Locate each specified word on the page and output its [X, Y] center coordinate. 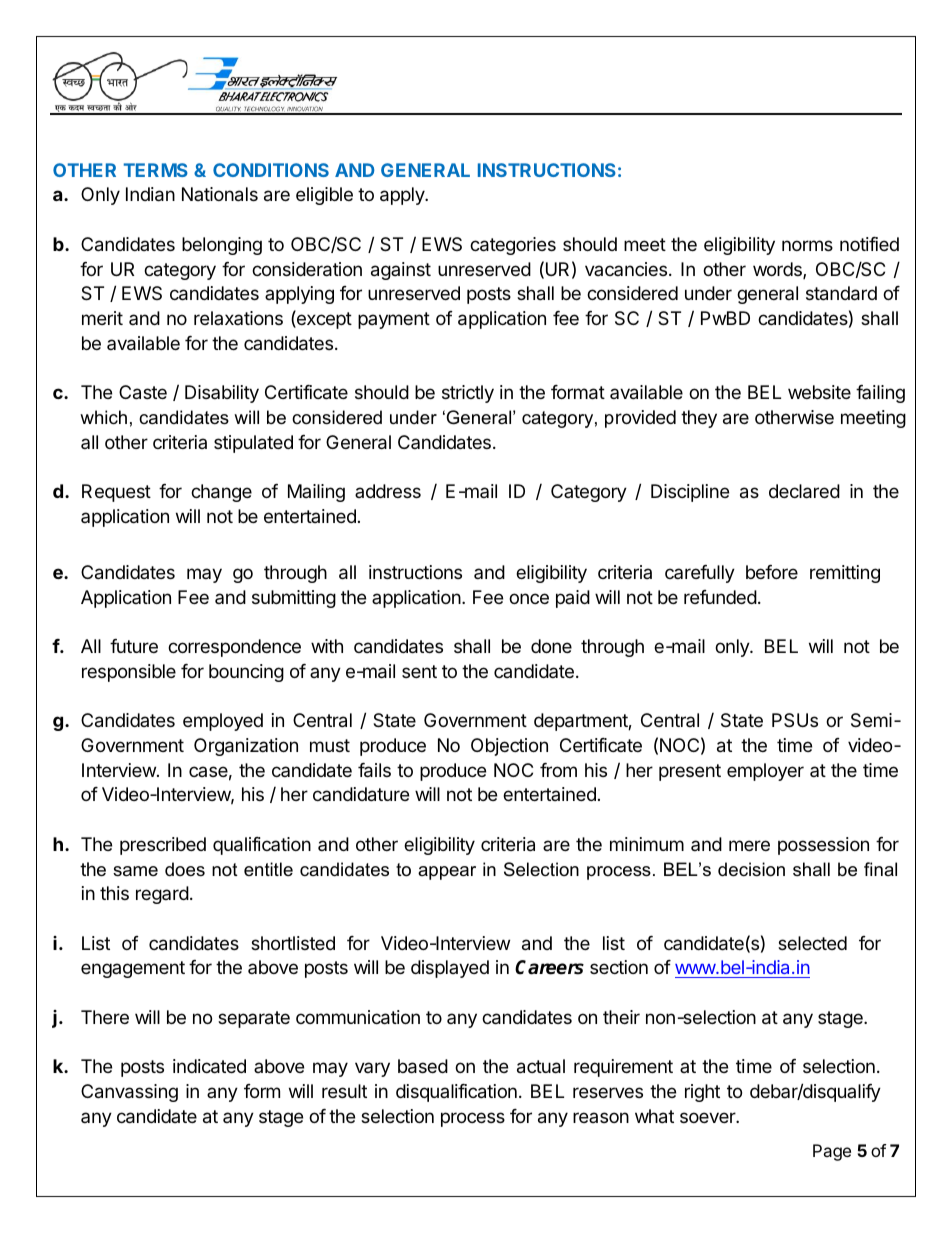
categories [513, 246]
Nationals [220, 194]
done [551, 646]
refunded [720, 597]
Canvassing [129, 1093]
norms [807, 245]
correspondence [234, 648]
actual [541, 1066]
